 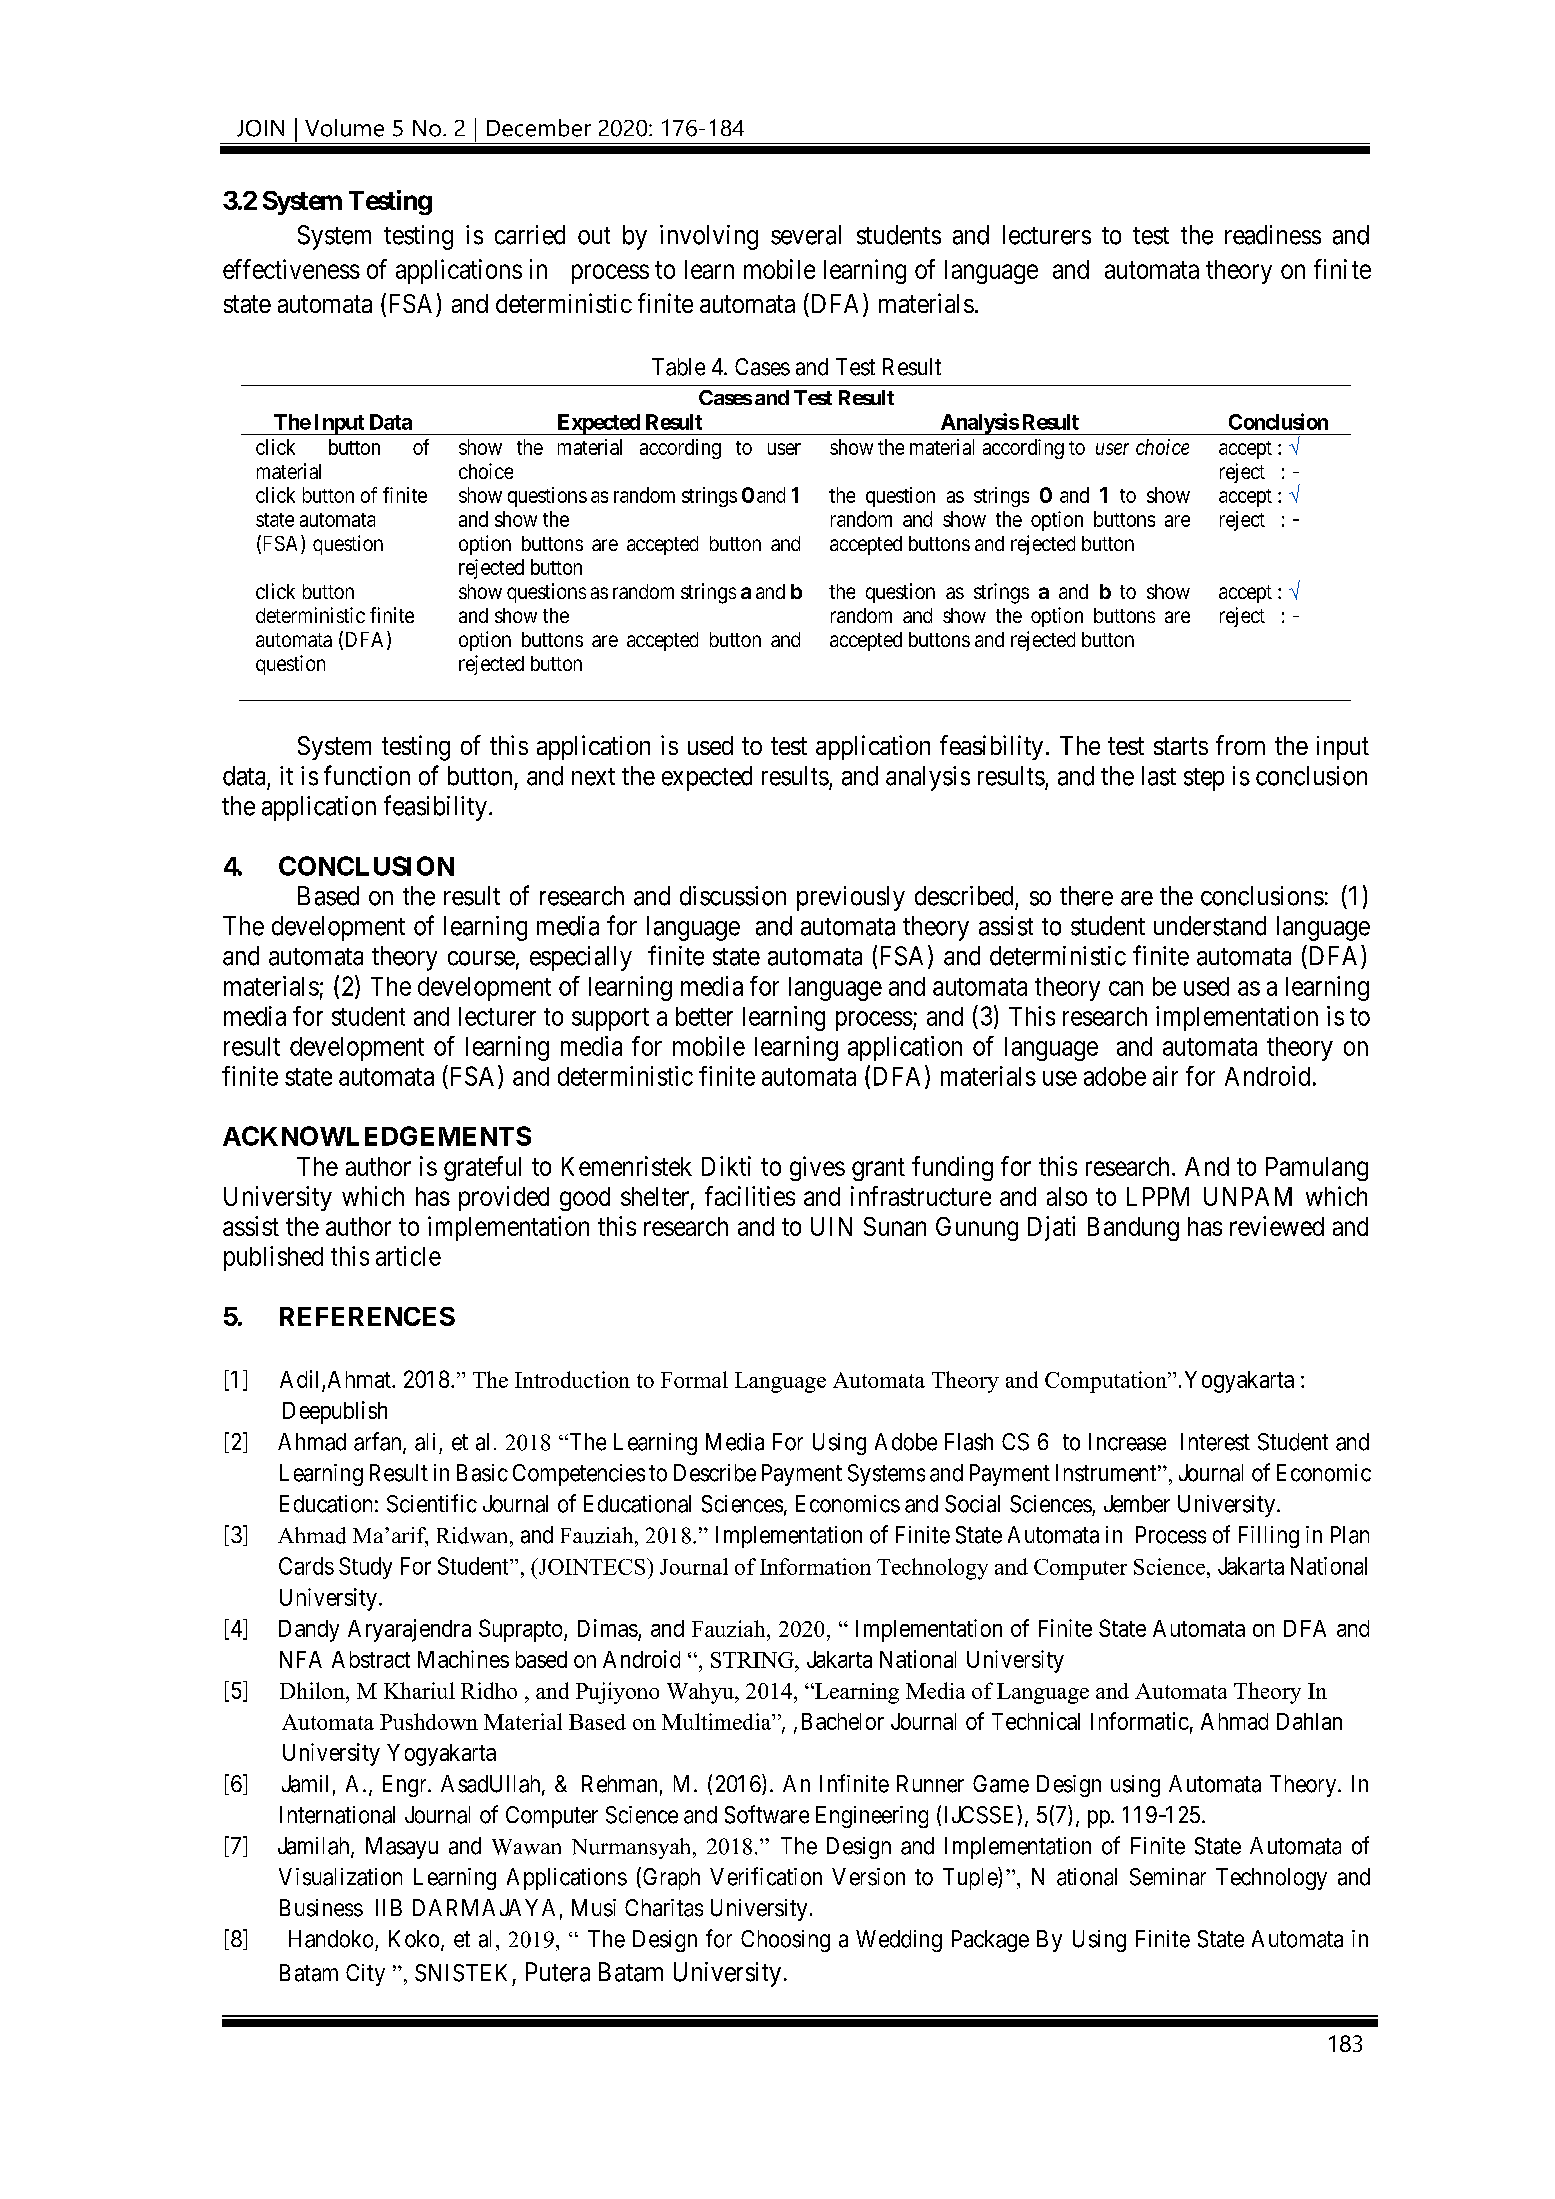 What do you see at coordinates (1240, 745) in the screenshot?
I see `from` at bounding box center [1240, 745].
